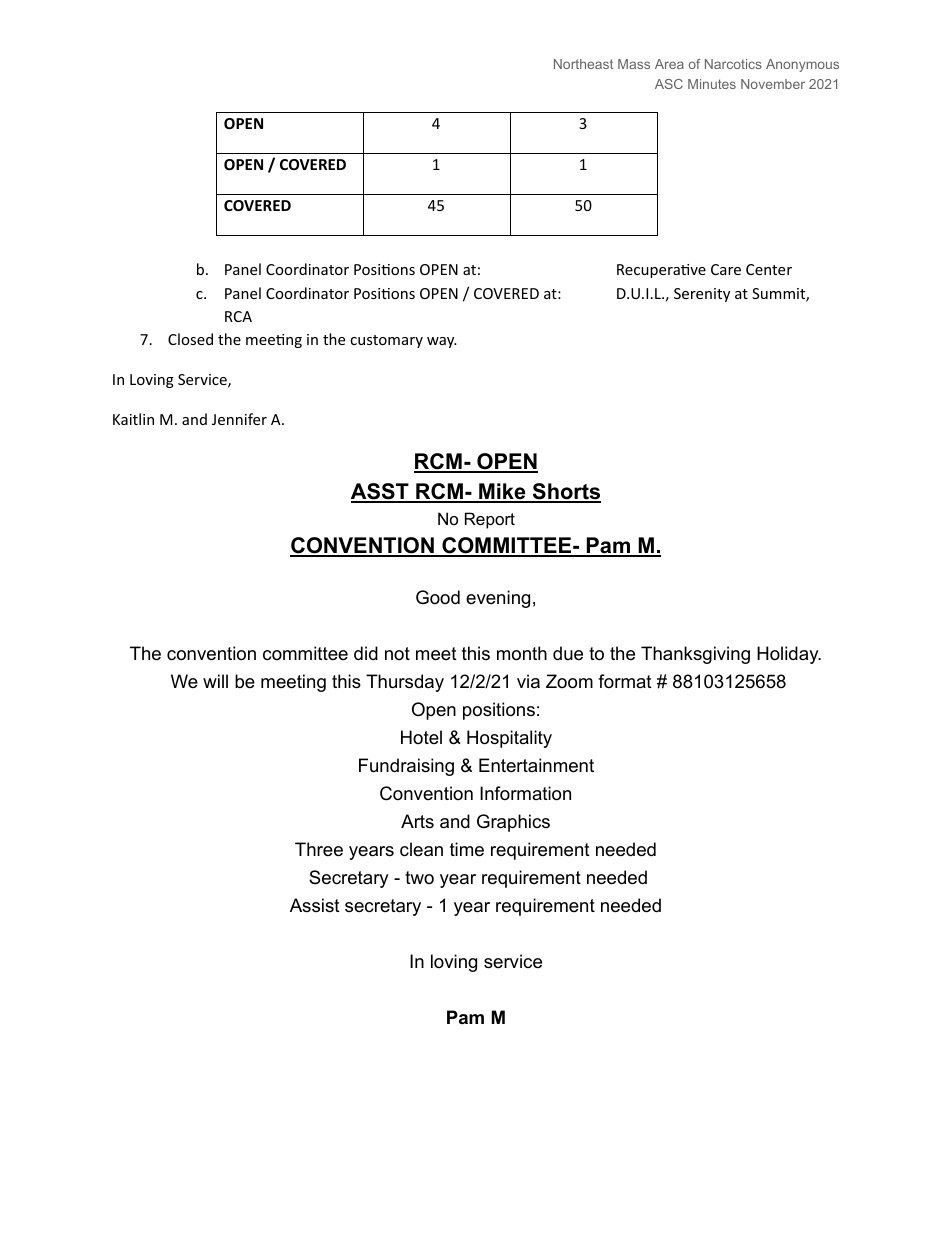  What do you see at coordinates (712, 84) in the document?
I see `Minutes` at bounding box center [712, 84].
